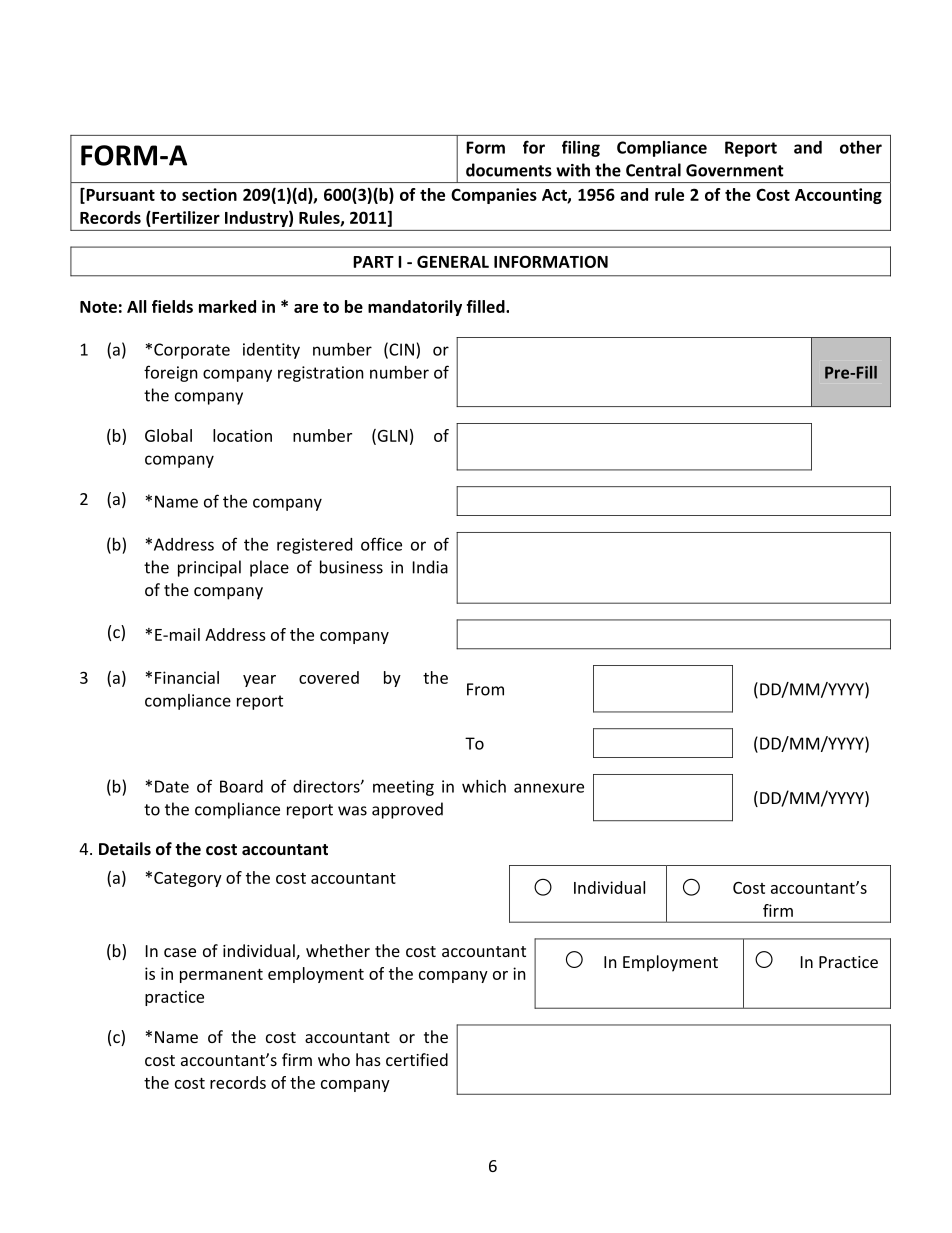 The width and height of the screenshot is (952, 1233). I want to click on has, so click(368, 1059).
